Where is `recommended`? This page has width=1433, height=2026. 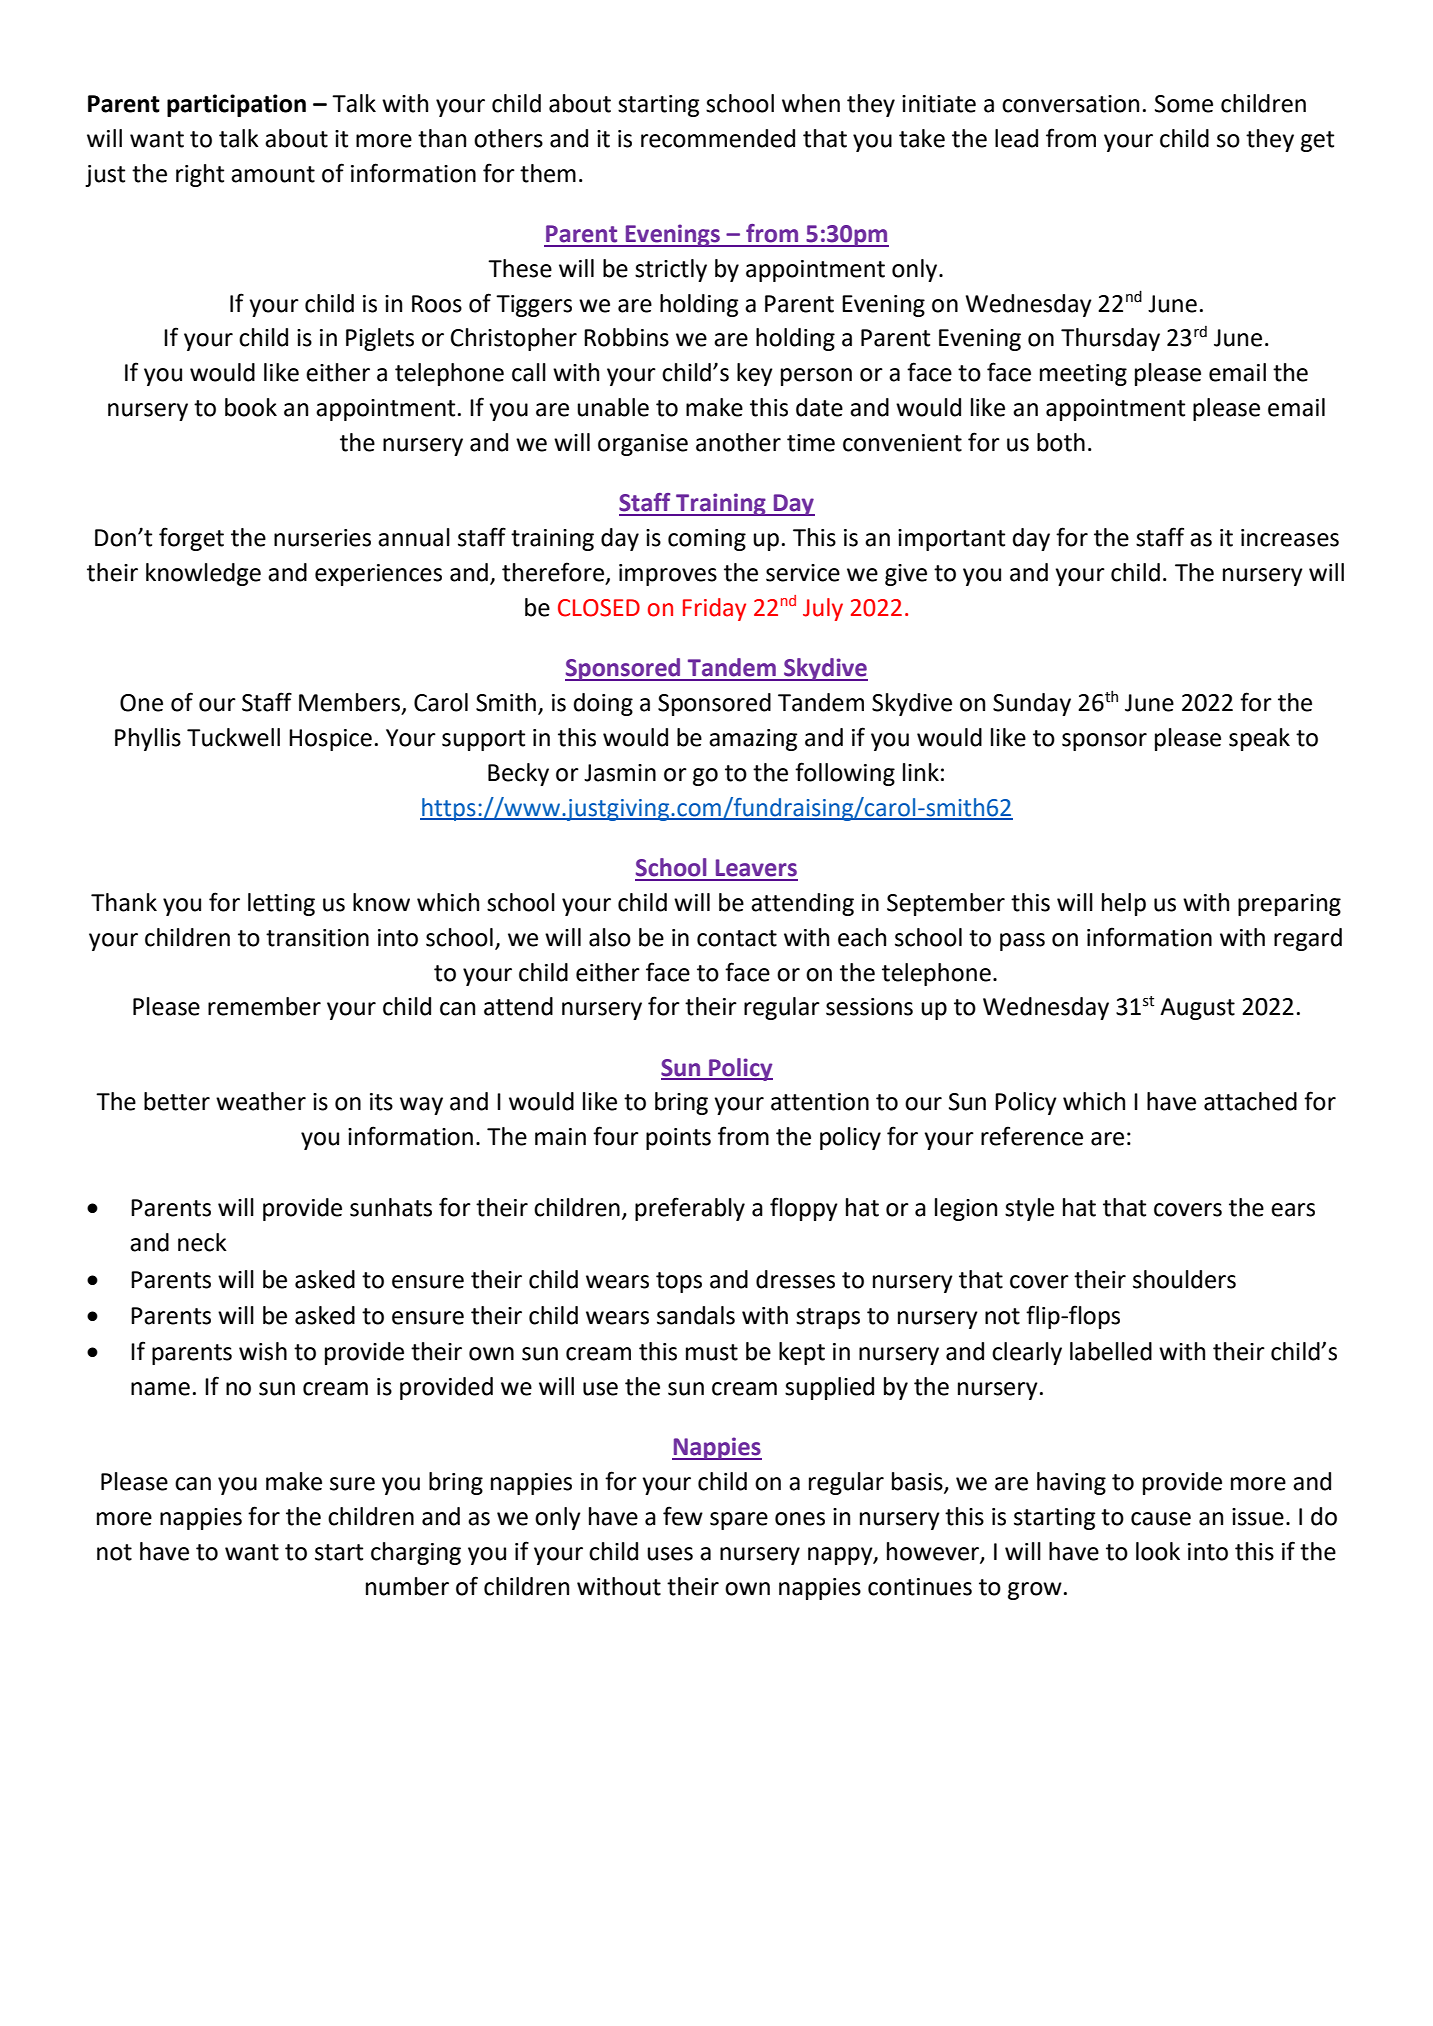
recommended is located at coordinates (718, 138).
